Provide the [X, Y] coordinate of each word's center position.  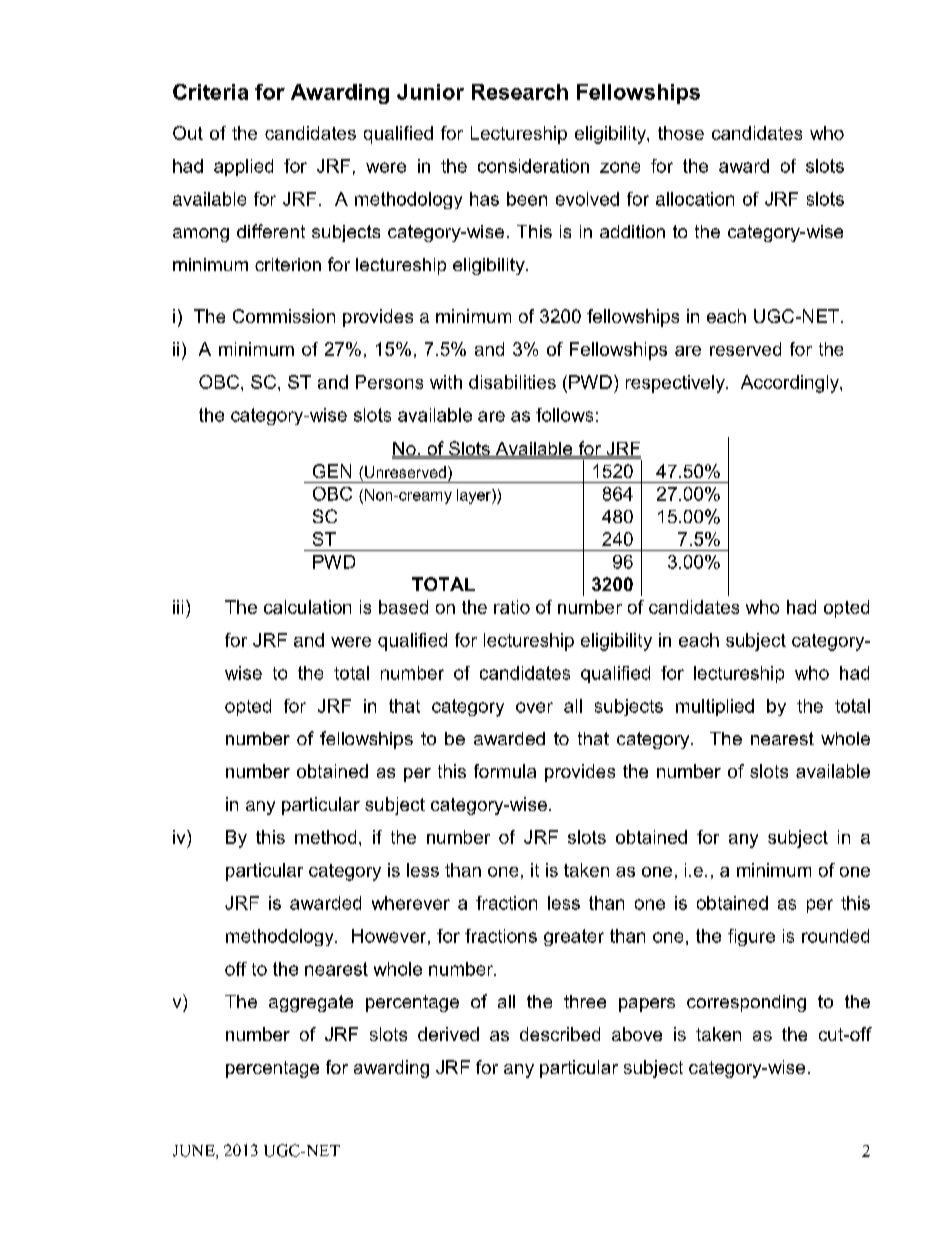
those [681, 133]
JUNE [195, 1152]
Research [520, 92]
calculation [307, 607]
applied [243, 167]
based [403, 607]
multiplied [715, 707]
